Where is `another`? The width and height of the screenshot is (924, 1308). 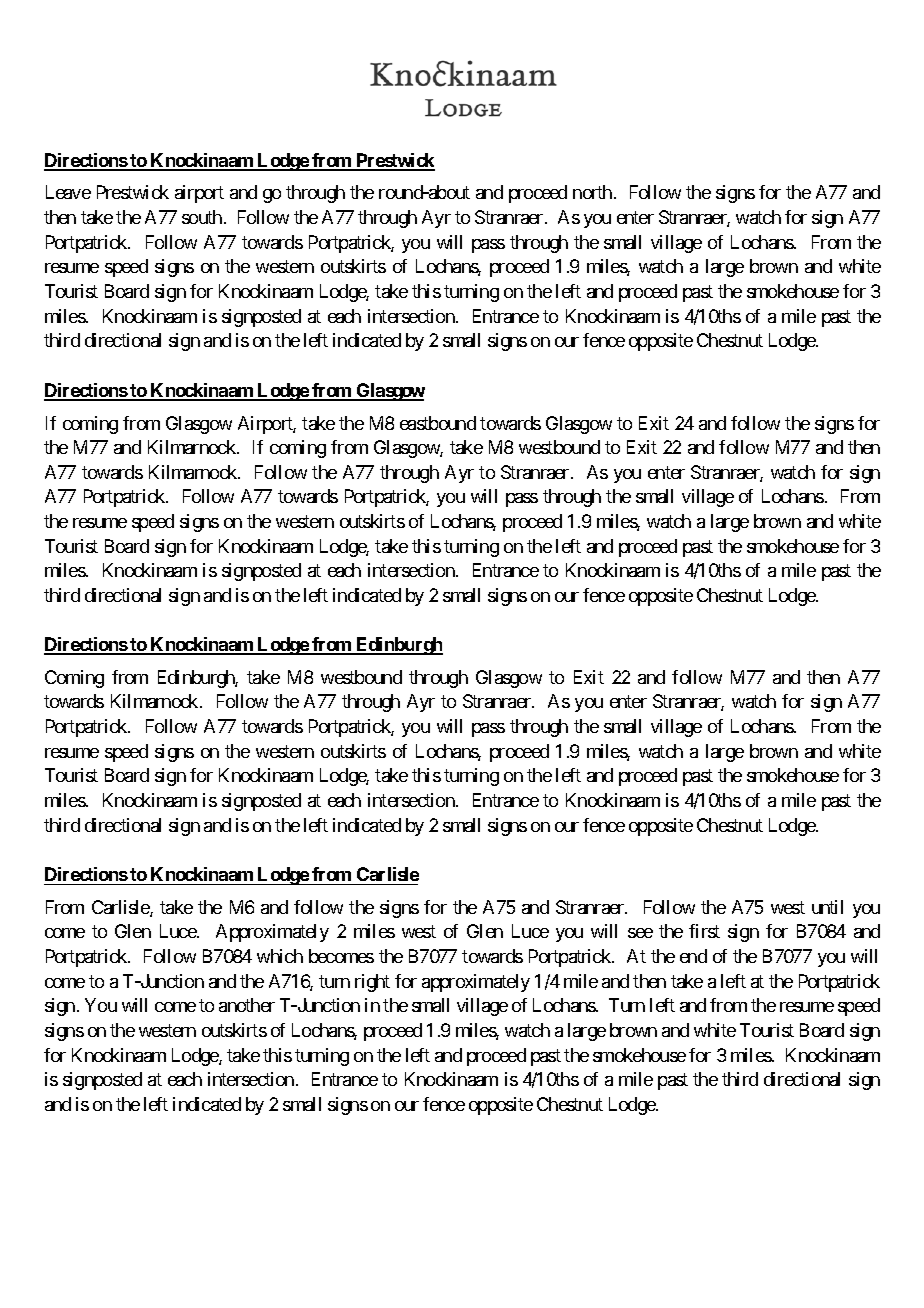 another is located at coordinates (247, 1005).
